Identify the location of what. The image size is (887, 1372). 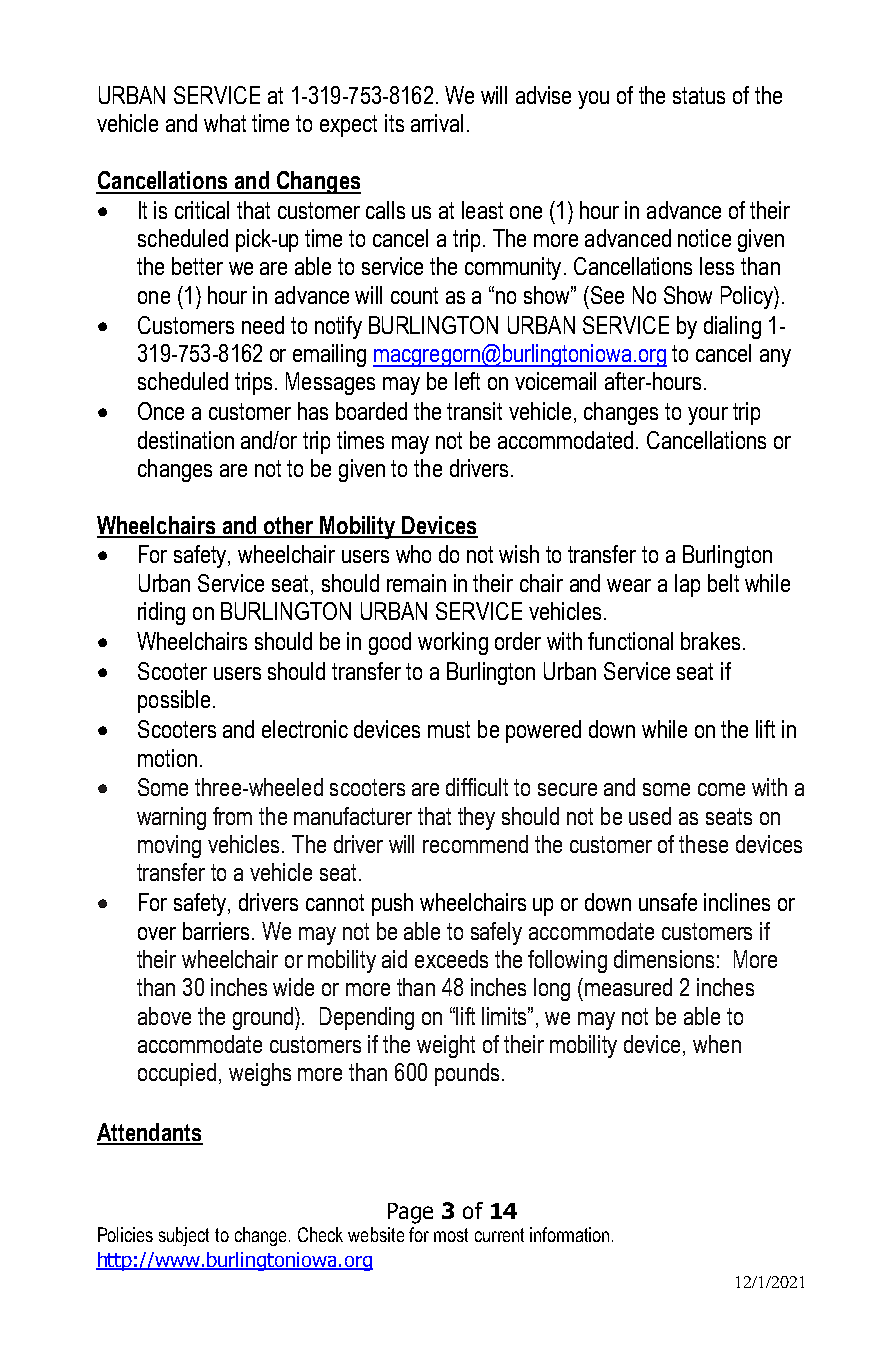
(225, 123).
